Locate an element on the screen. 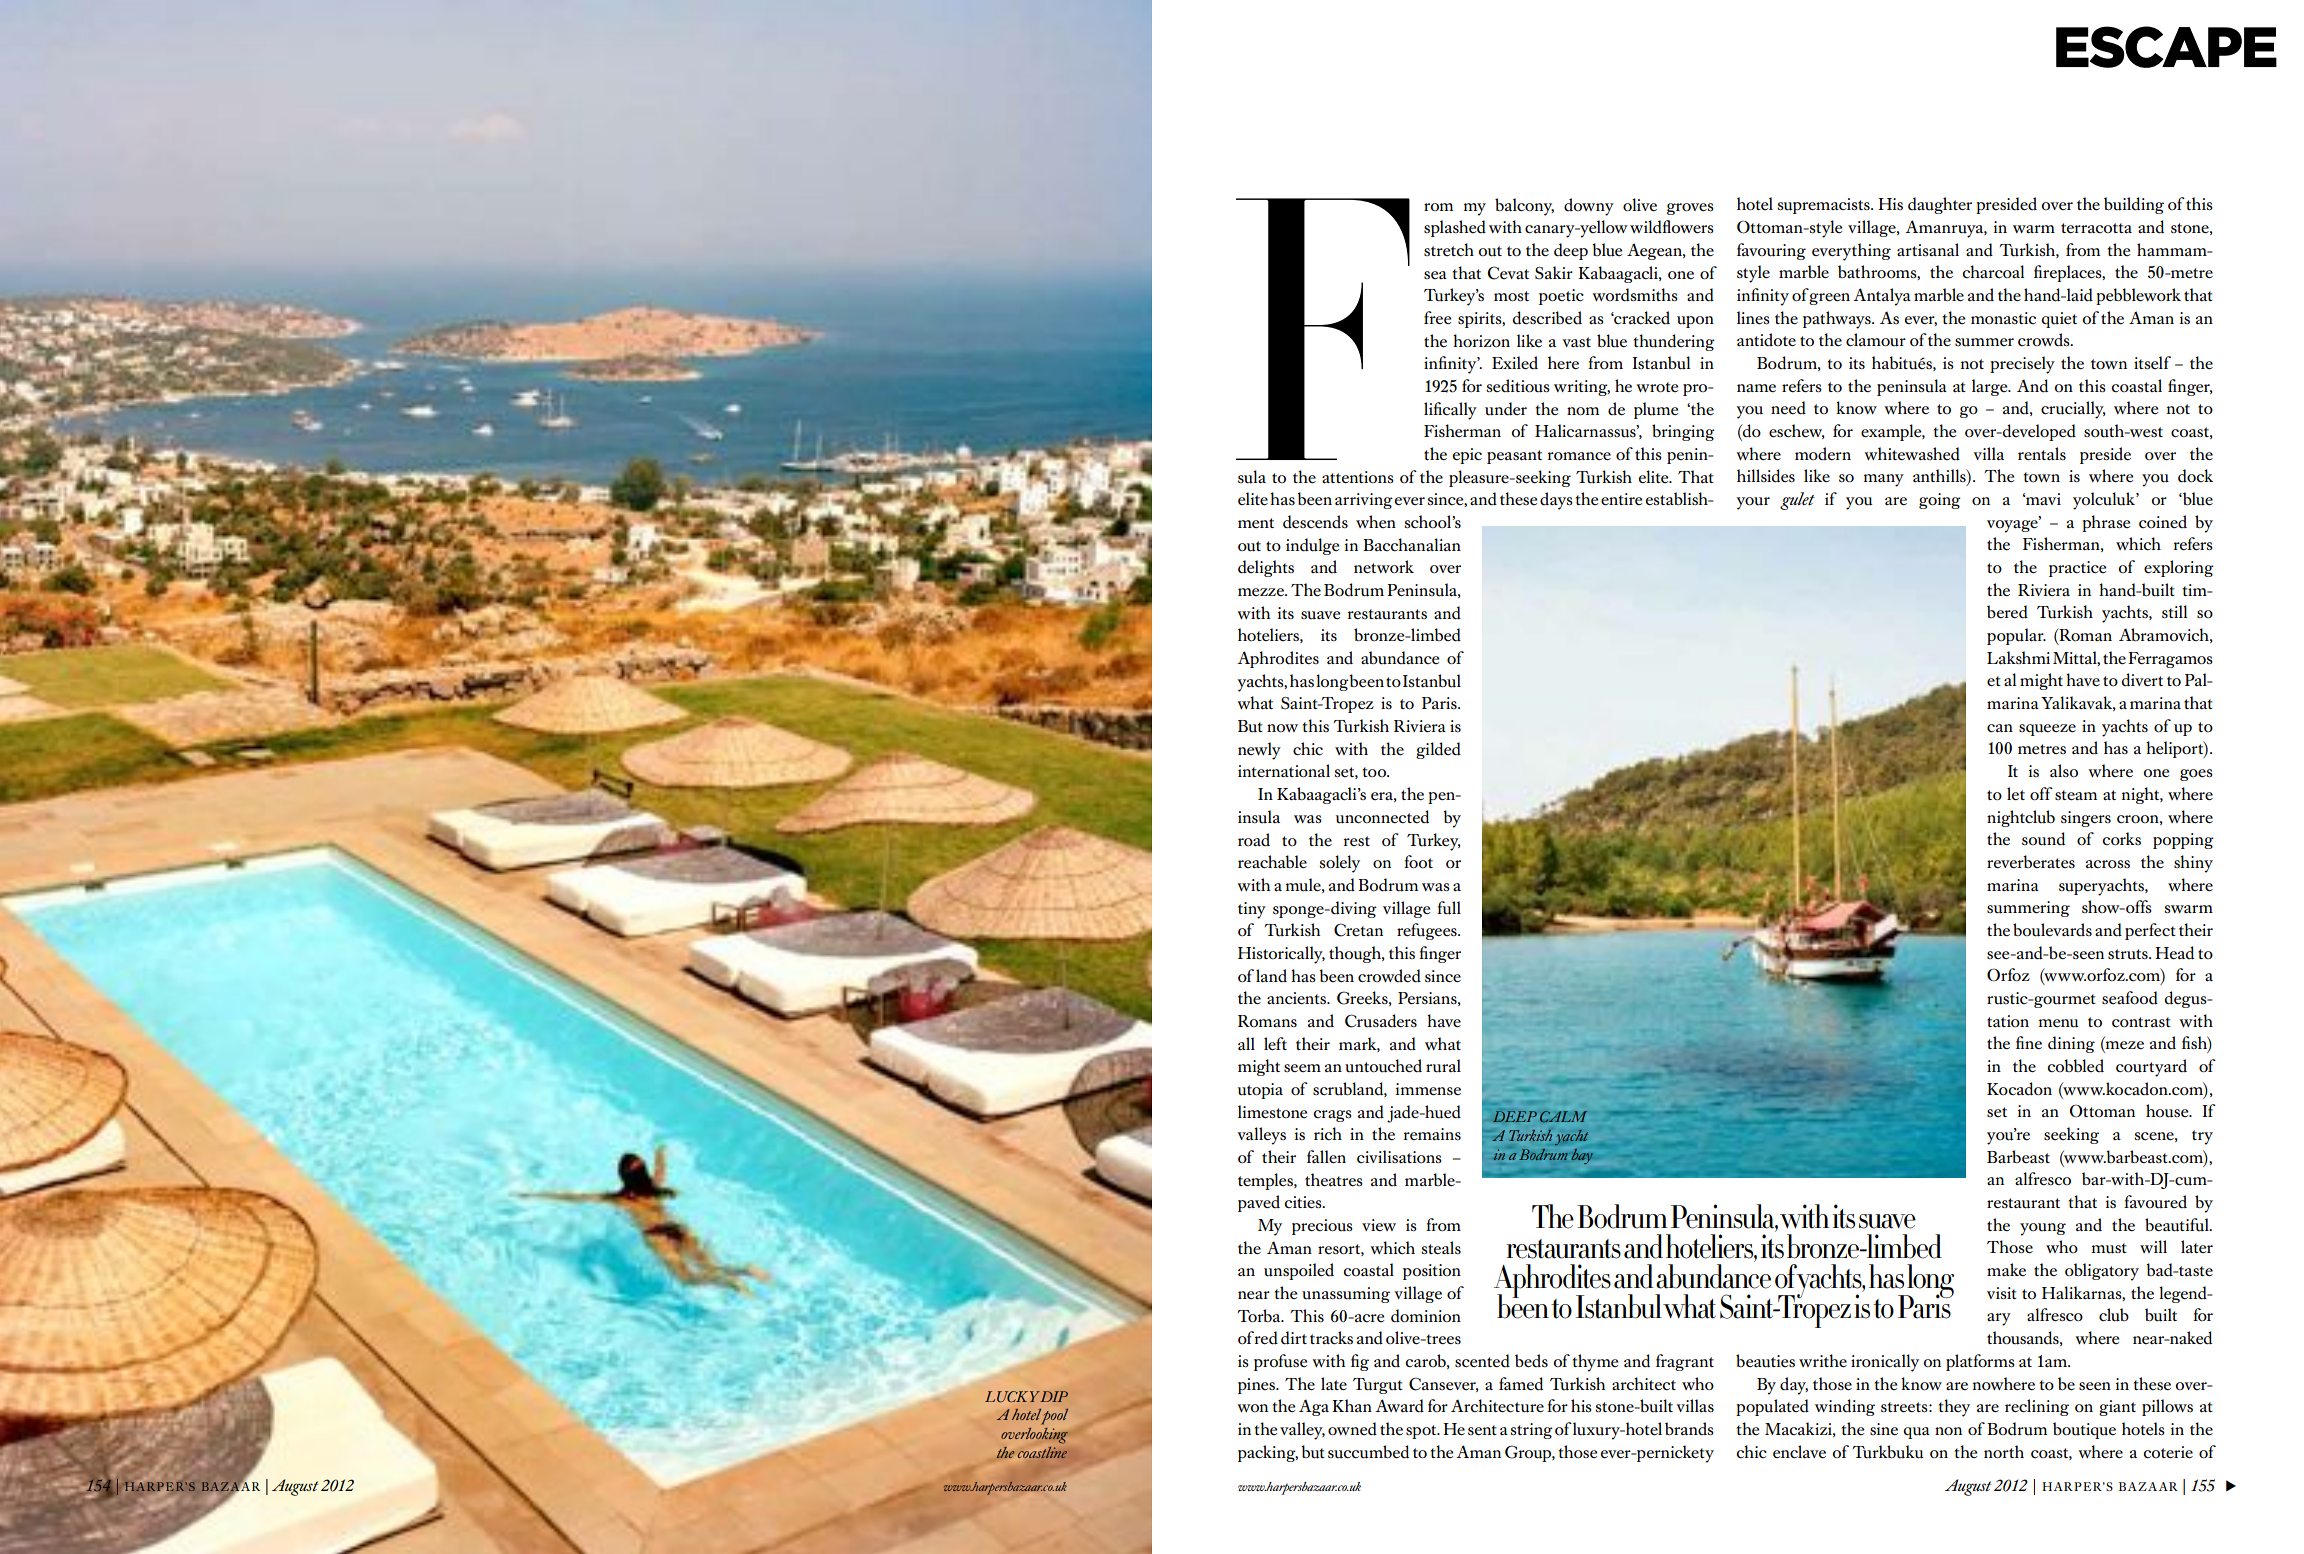  entire is located at coordinates (1621, 499).
